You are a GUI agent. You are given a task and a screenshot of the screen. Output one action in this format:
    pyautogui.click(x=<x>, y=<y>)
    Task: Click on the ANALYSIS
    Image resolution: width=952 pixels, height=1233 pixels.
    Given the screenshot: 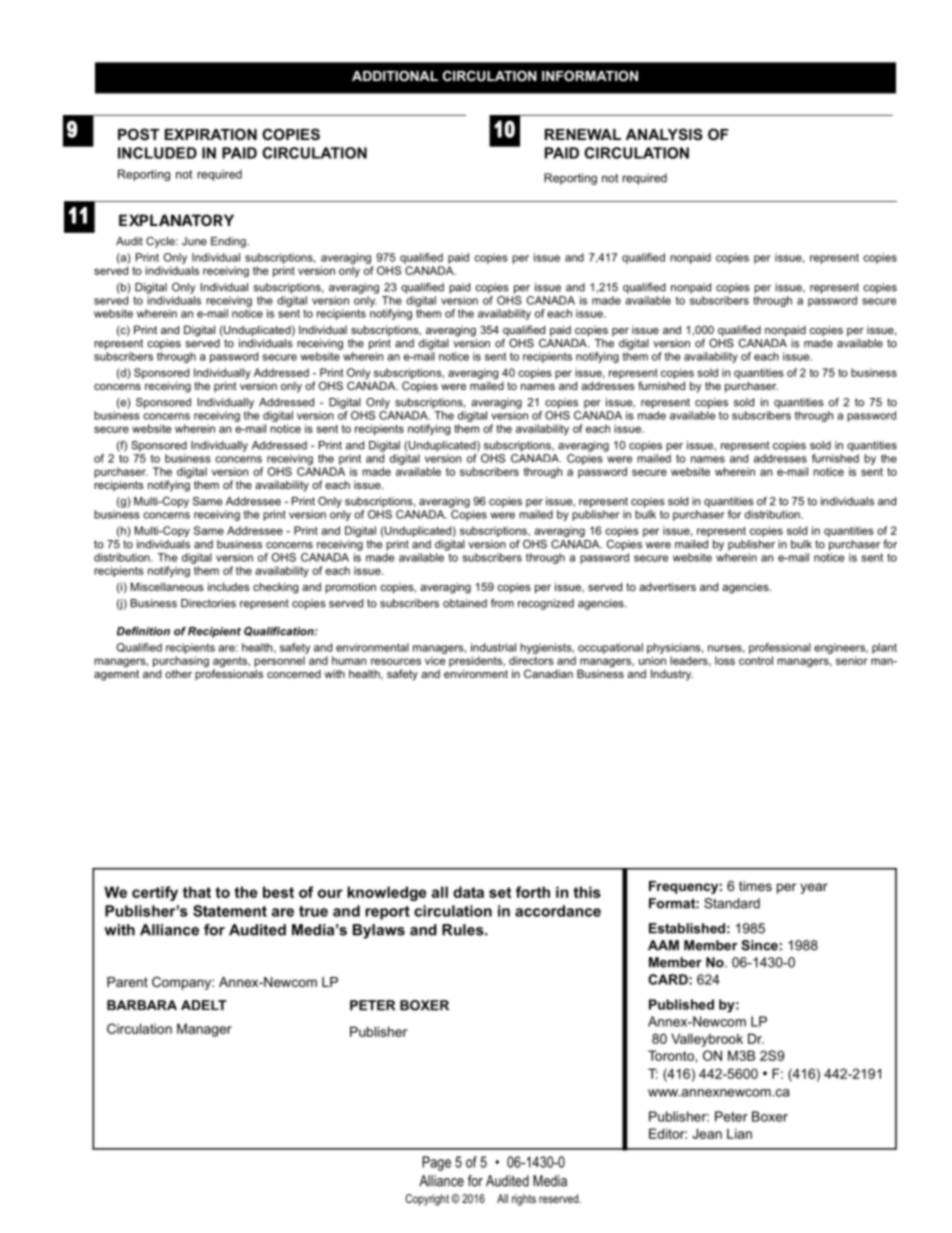 What is the action you would take?
    pyautogui.click(x=664, y=134)
